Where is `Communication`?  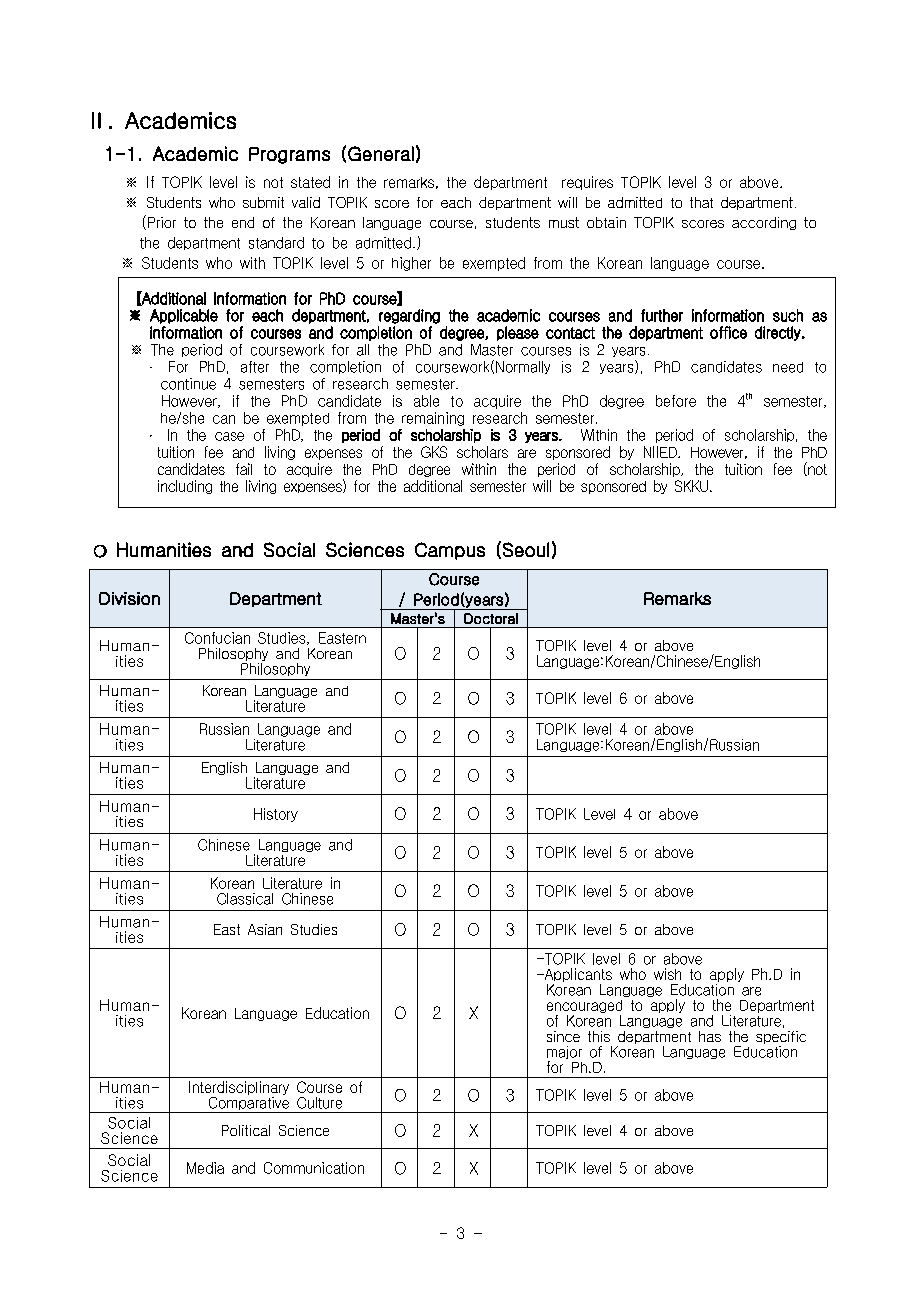 Communication is located at coordinates (314, 1168).
